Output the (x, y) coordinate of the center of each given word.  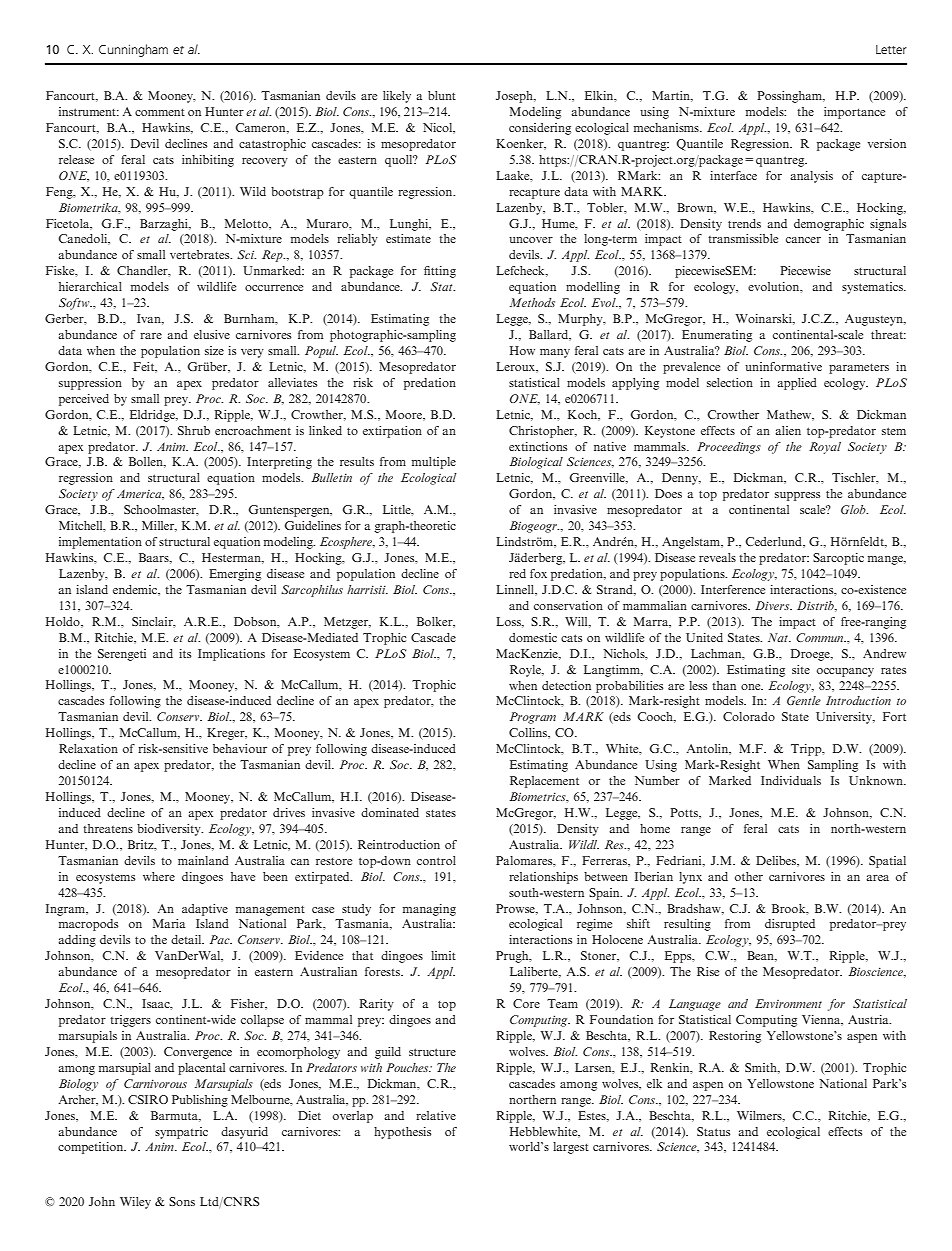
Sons (182, 1201)
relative (436, 1115)
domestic (533, 637)
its (185, 653)
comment (160, 112)
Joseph (515, 97)
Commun (821, 637)
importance (854, 113)
